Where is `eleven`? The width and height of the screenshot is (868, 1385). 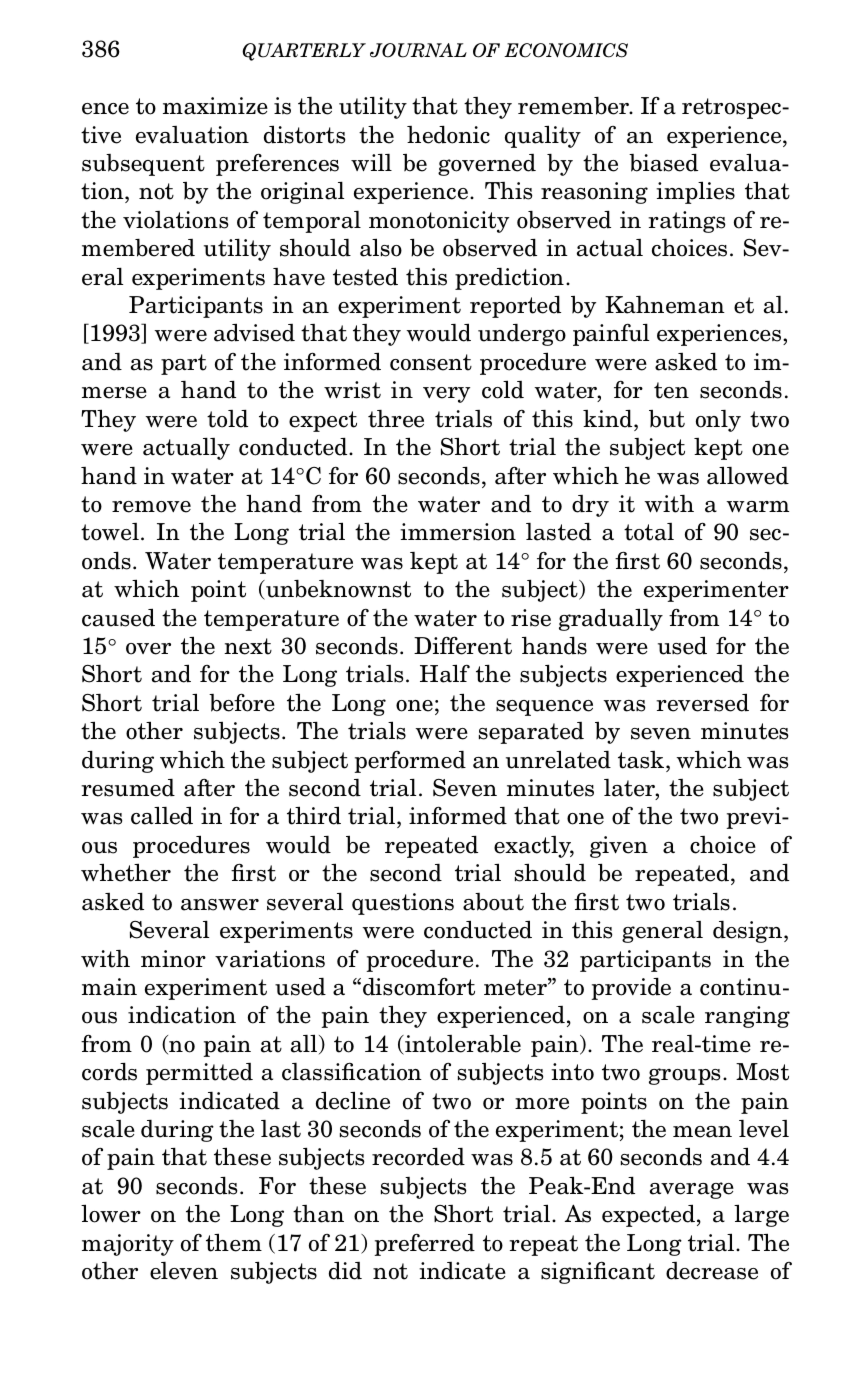 eleven is located at coordinates (184, 1271).
